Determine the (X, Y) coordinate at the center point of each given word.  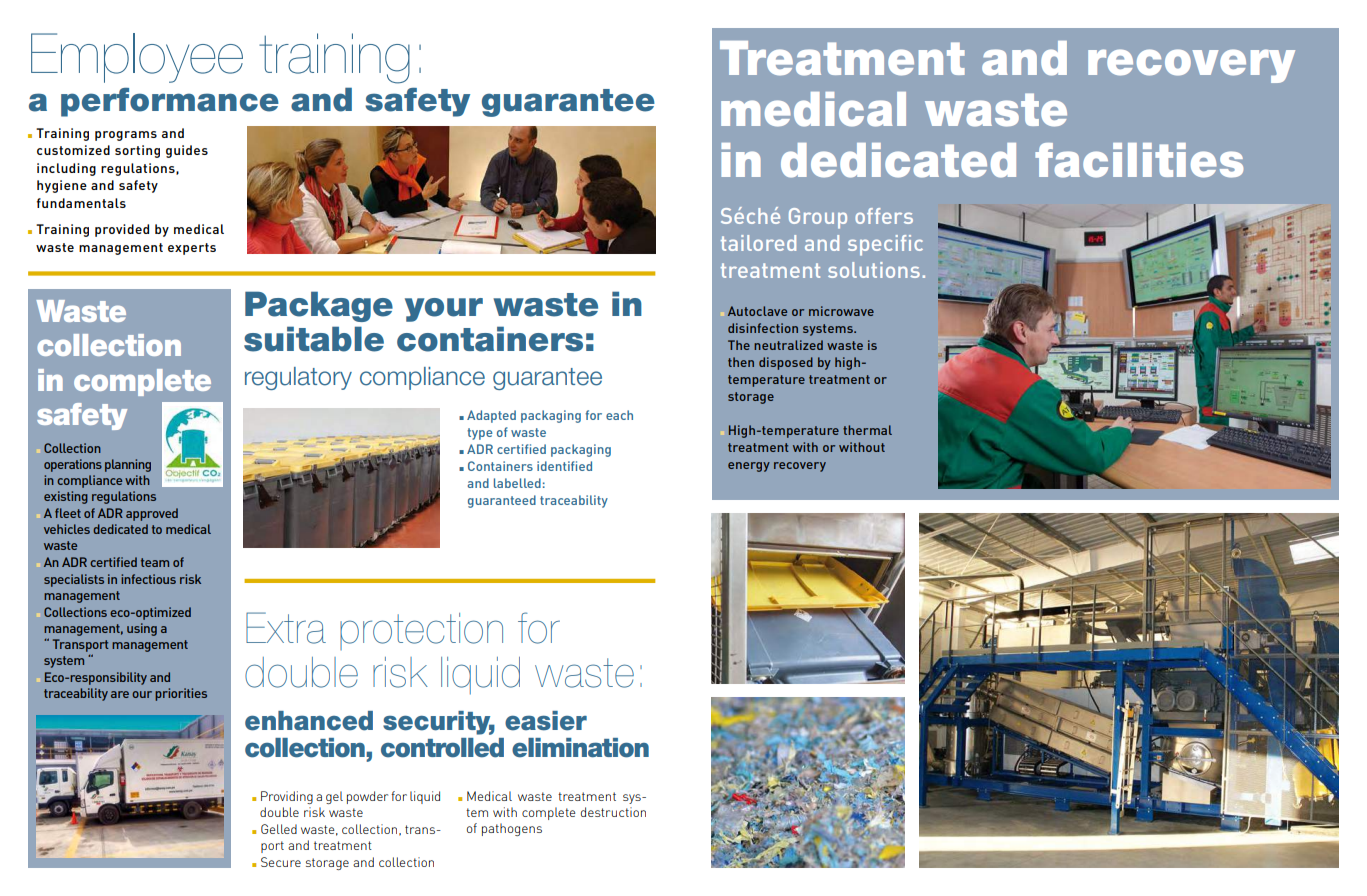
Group (818, 218)
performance (170, 102)
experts (192, 249)
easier (546, 721)
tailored (758, 243)
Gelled (279, 829)
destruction (613, 812)
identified (564, 466)
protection (421, 631)
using (142, 629)
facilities (1139, 160)
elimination (580, 748)
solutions (874, 270)
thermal (867, 430)
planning (128, 465)
